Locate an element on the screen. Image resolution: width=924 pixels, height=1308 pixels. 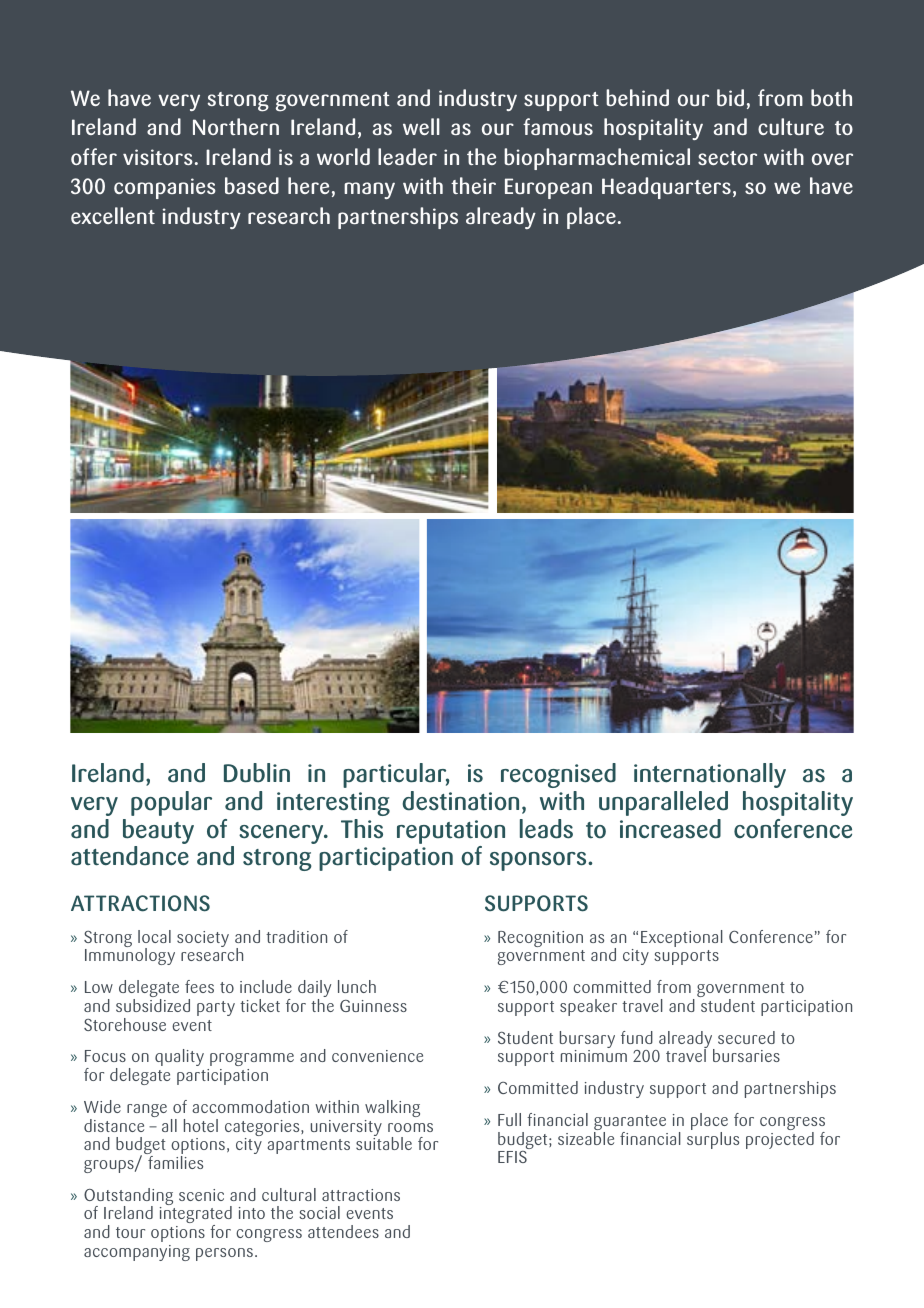
surplus is located at coordinates (713, 1140).
